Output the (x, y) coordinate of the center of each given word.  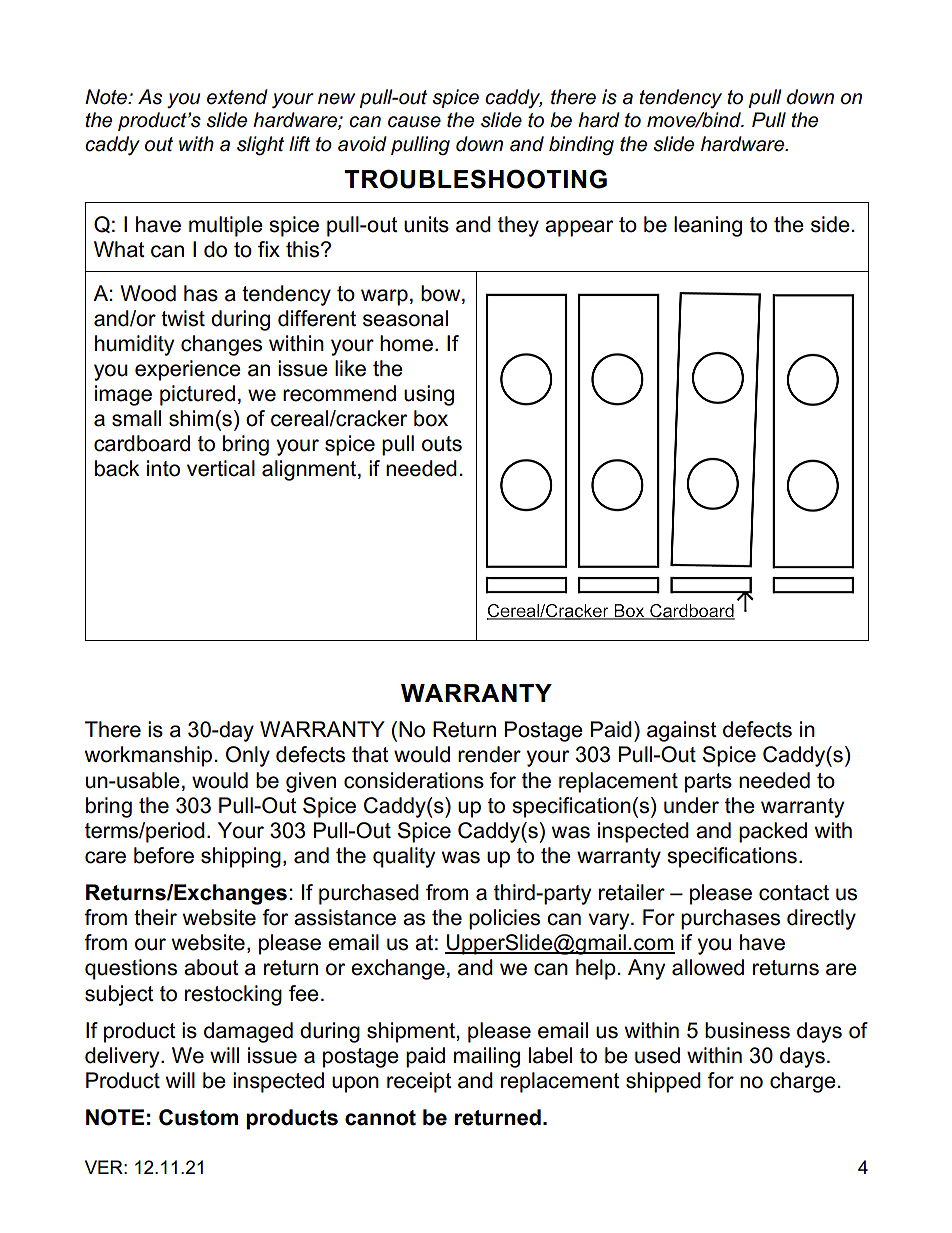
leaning (708, 226)
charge (803, 1082)
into (163, 468)
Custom (198, 1117)
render (489, 754)
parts (708, 783)
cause (414, 122)
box (431, 418)
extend (237, 97)
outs (442, 444)
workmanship (148, 756)
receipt (419, 1082)
